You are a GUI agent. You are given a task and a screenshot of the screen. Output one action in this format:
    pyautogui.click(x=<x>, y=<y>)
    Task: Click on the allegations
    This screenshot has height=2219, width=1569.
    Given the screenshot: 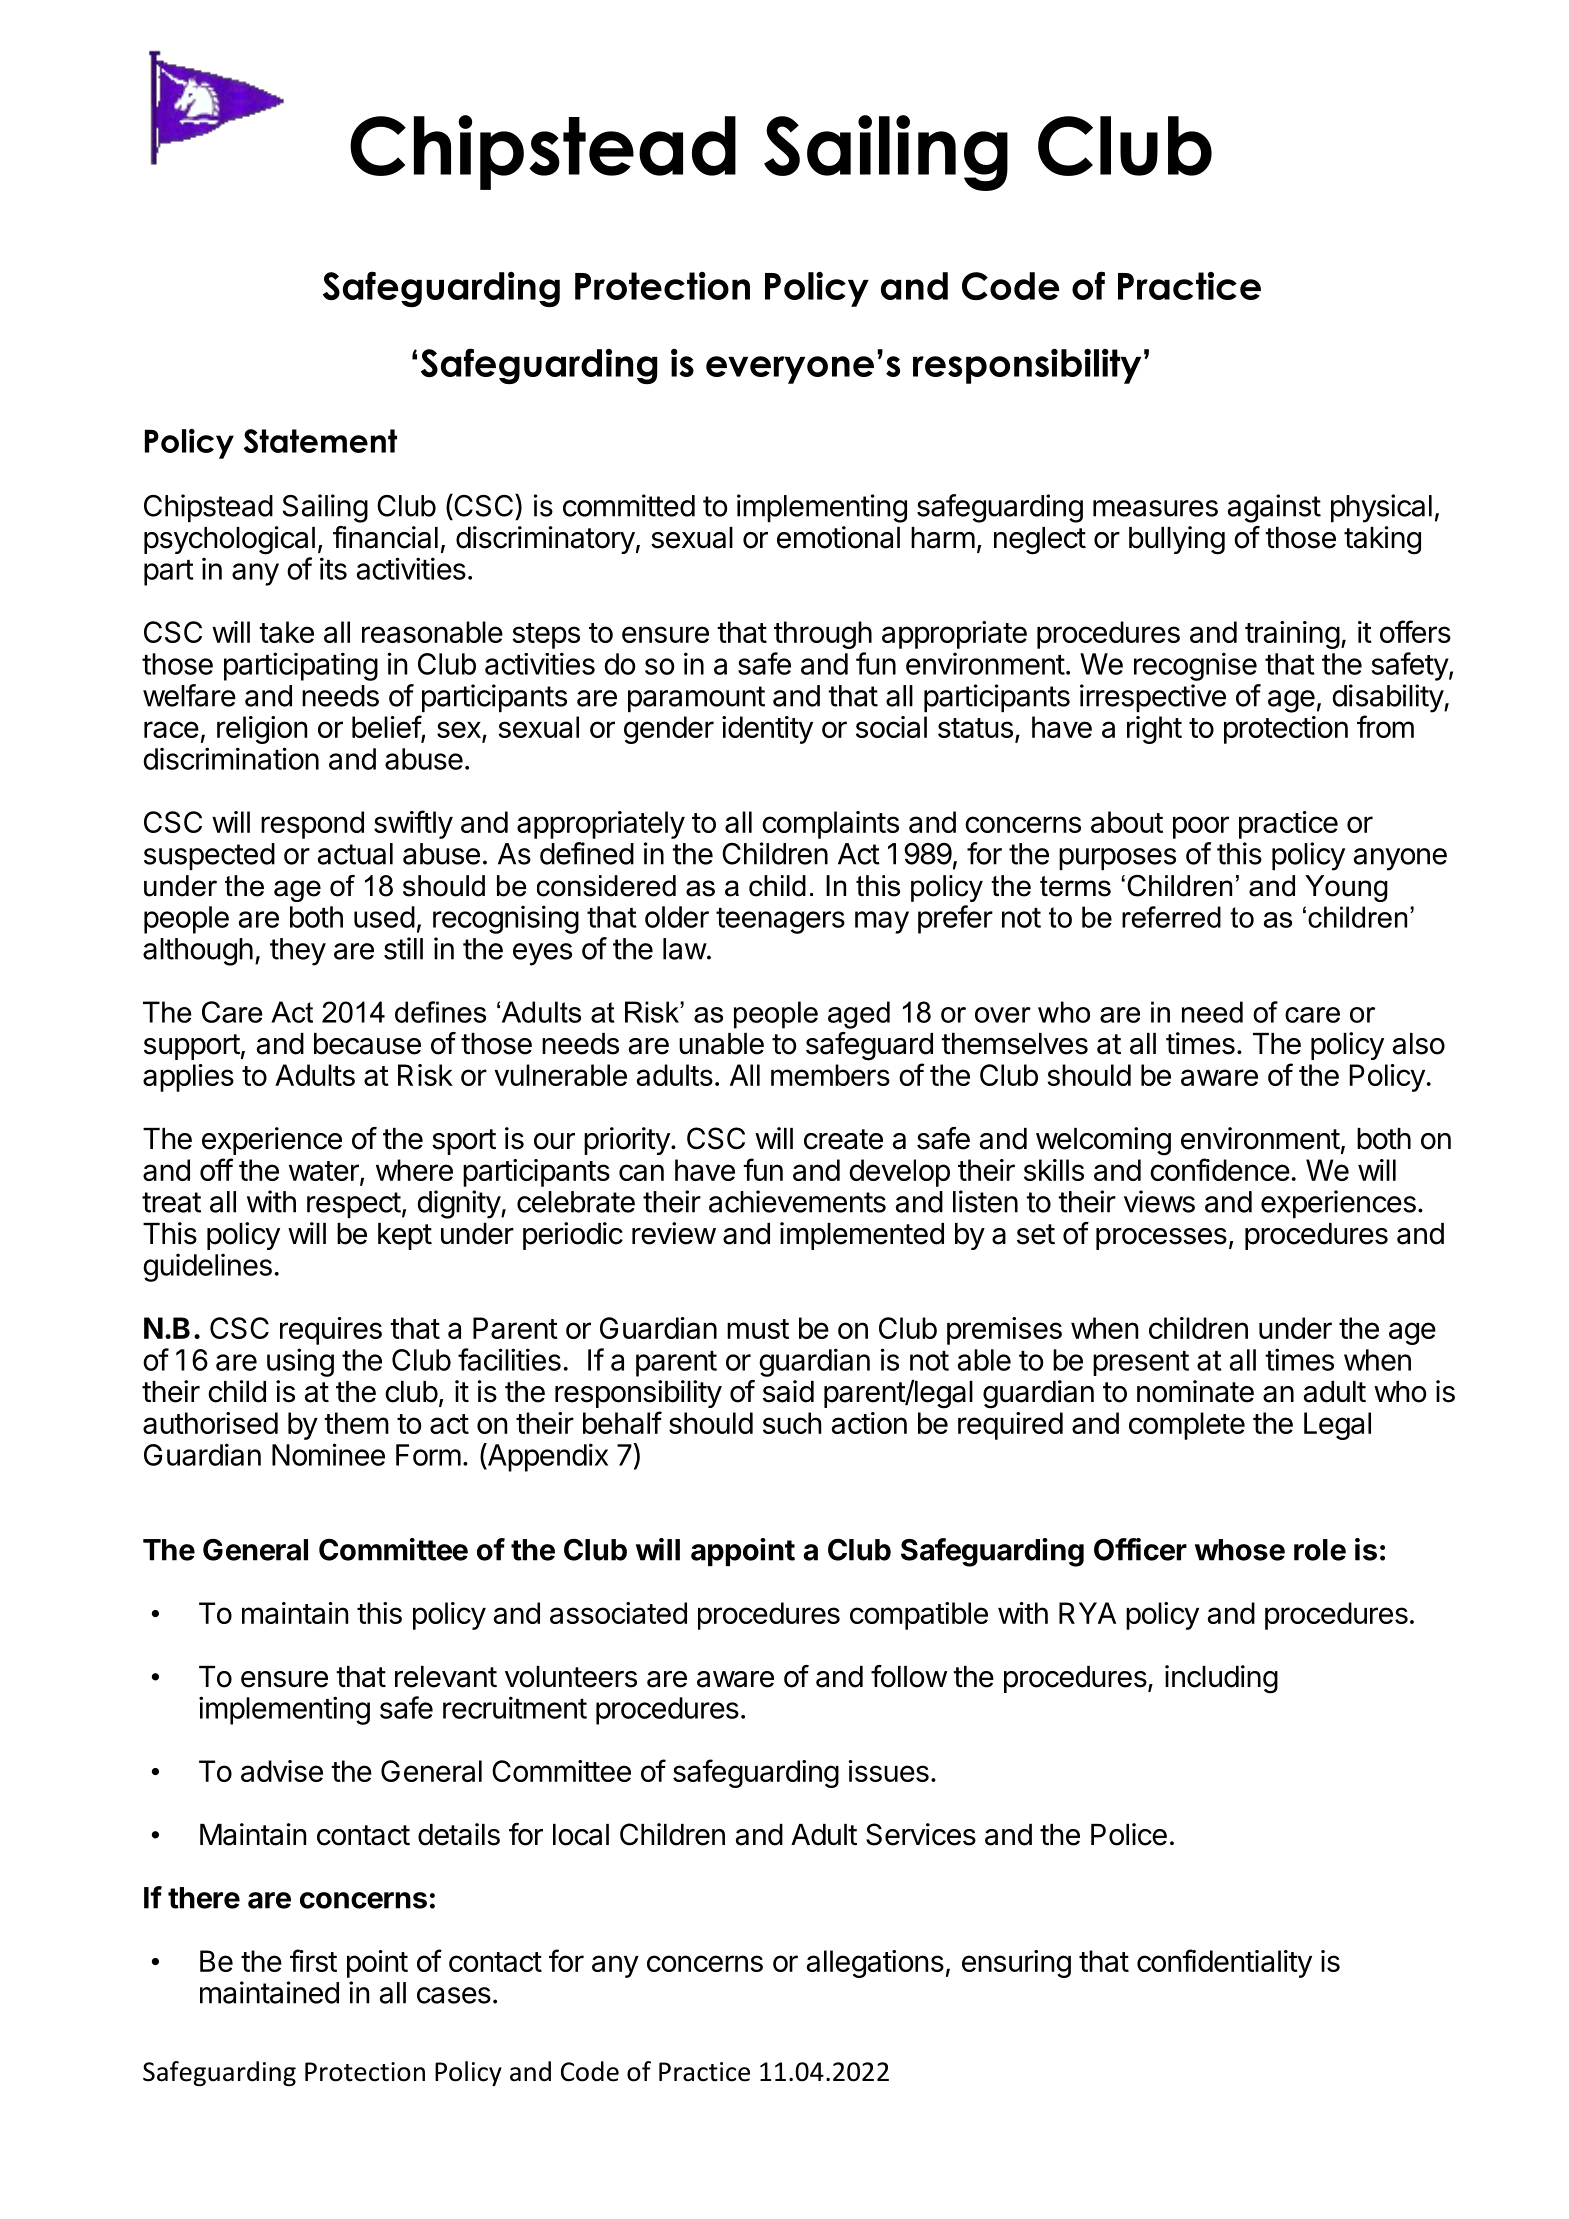 What is the action you would take?
    pyautogui.click(x=875, y=1964)
